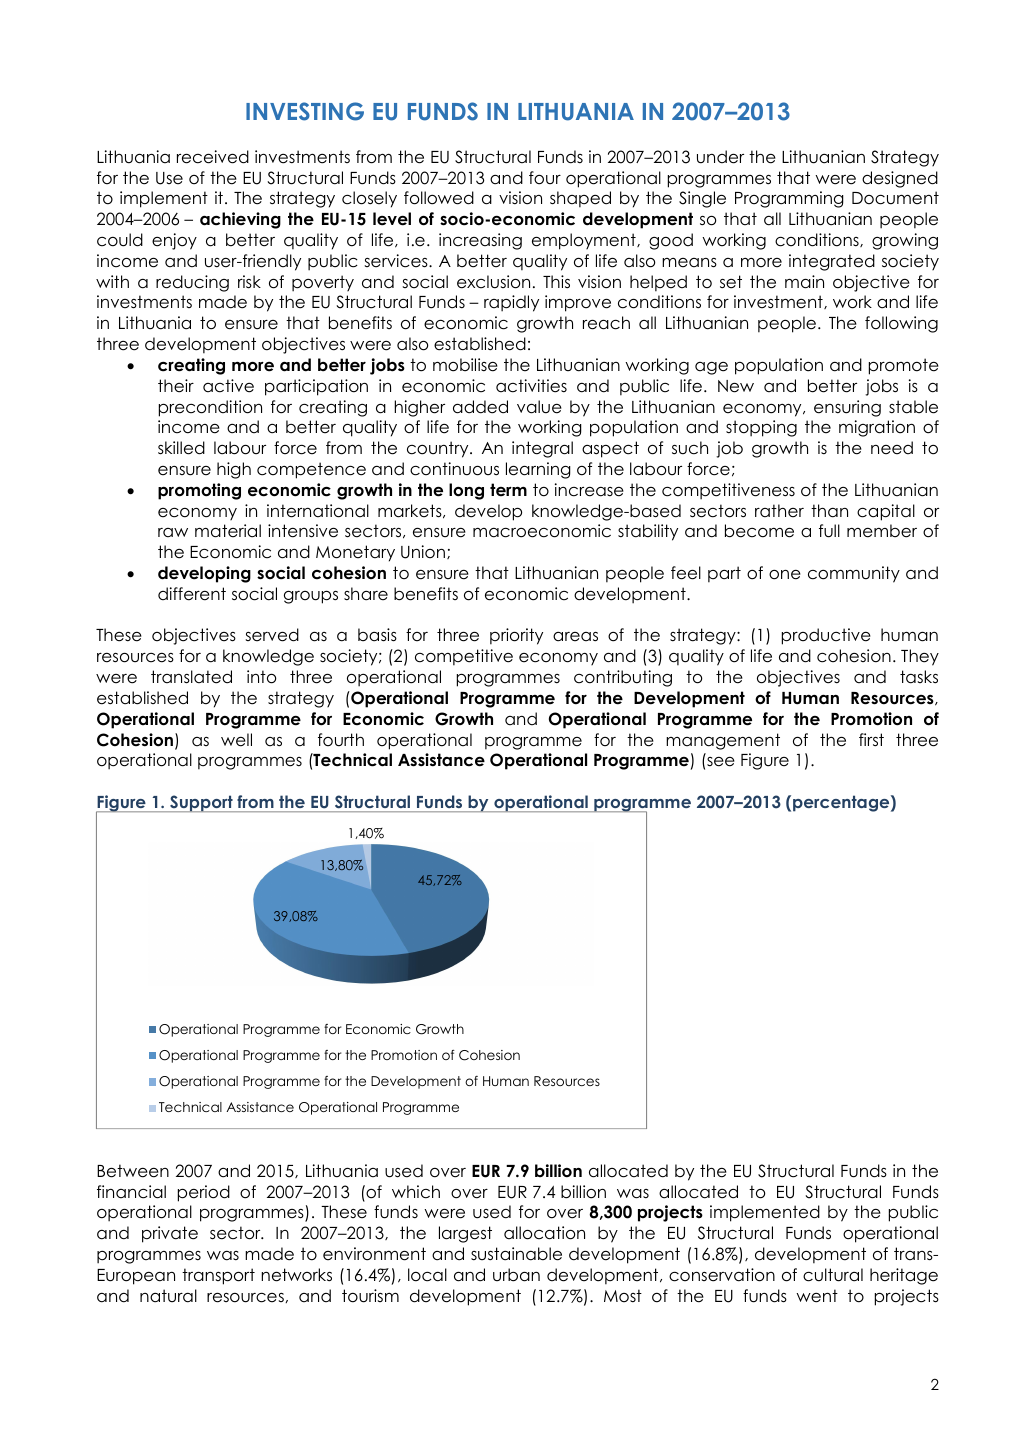 The image size is (1011, 1429). Describe the element at coordinates (871, 739) in the screenshot. I see `first` at that location.
